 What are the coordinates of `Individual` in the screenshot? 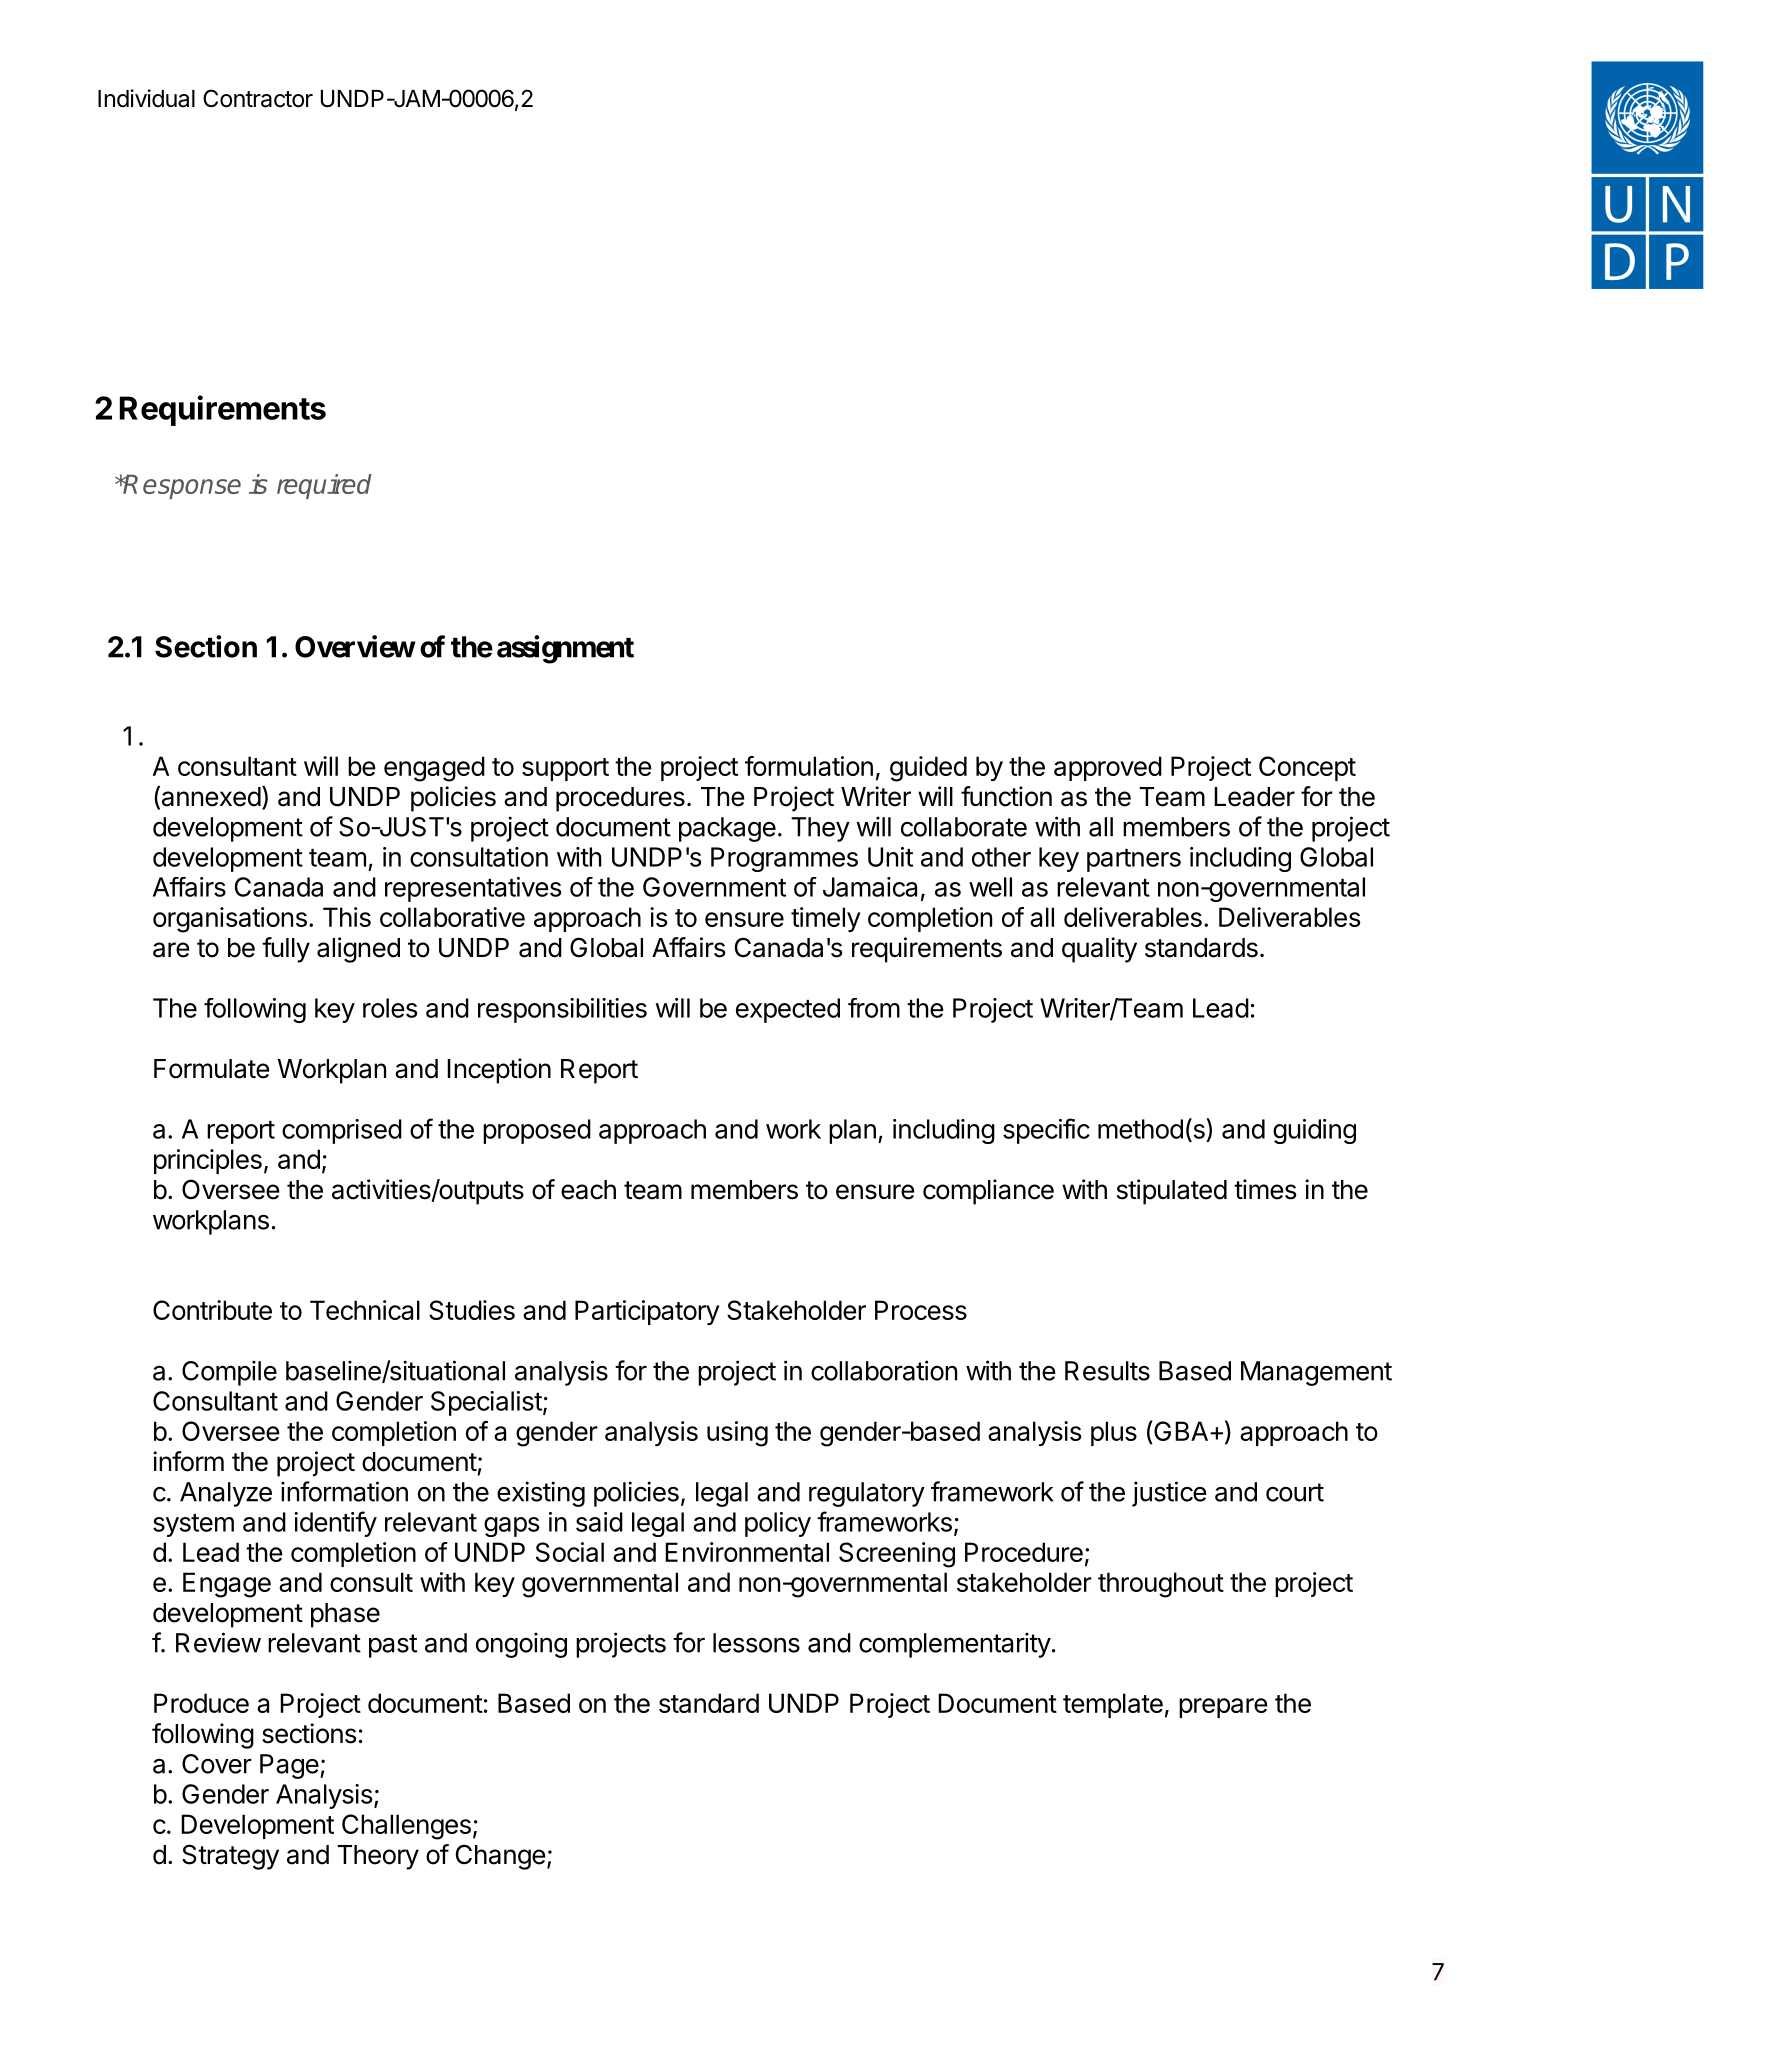 It's located at (146, 98).
